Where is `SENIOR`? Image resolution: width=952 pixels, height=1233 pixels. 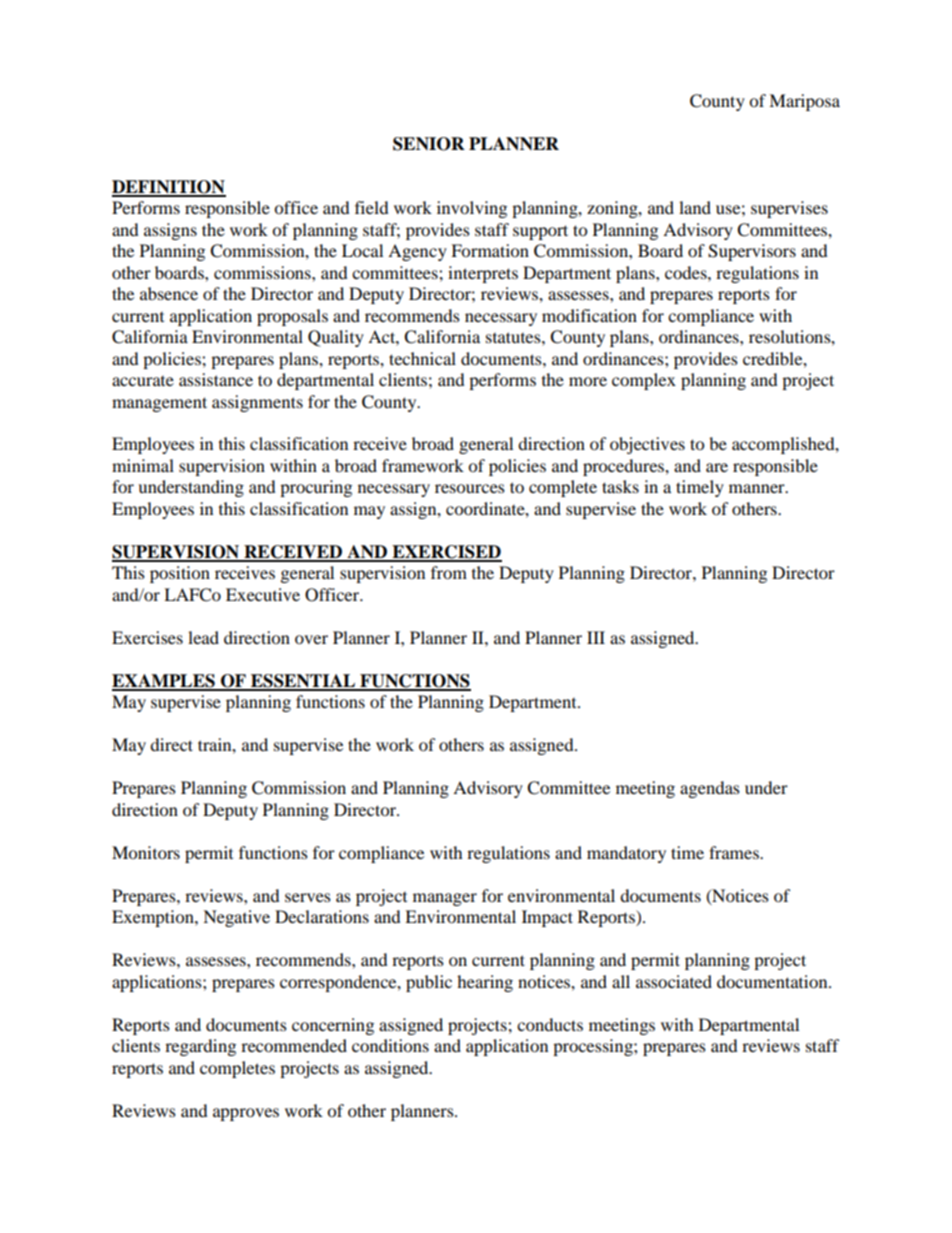 SENIOR is located at coordinates (429, 144).
